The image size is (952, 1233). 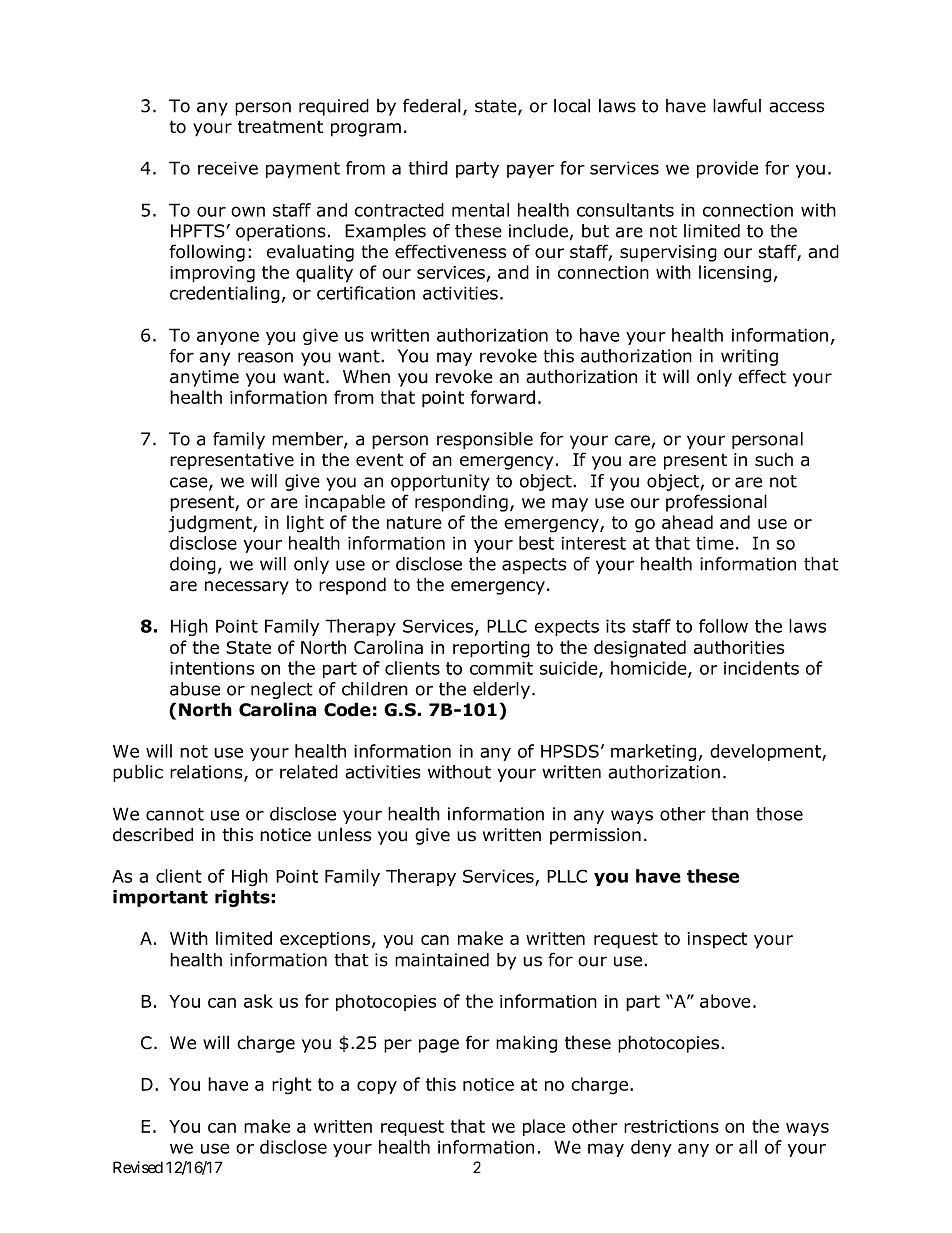 I want to click on all, so click(x=748, y=1147).
